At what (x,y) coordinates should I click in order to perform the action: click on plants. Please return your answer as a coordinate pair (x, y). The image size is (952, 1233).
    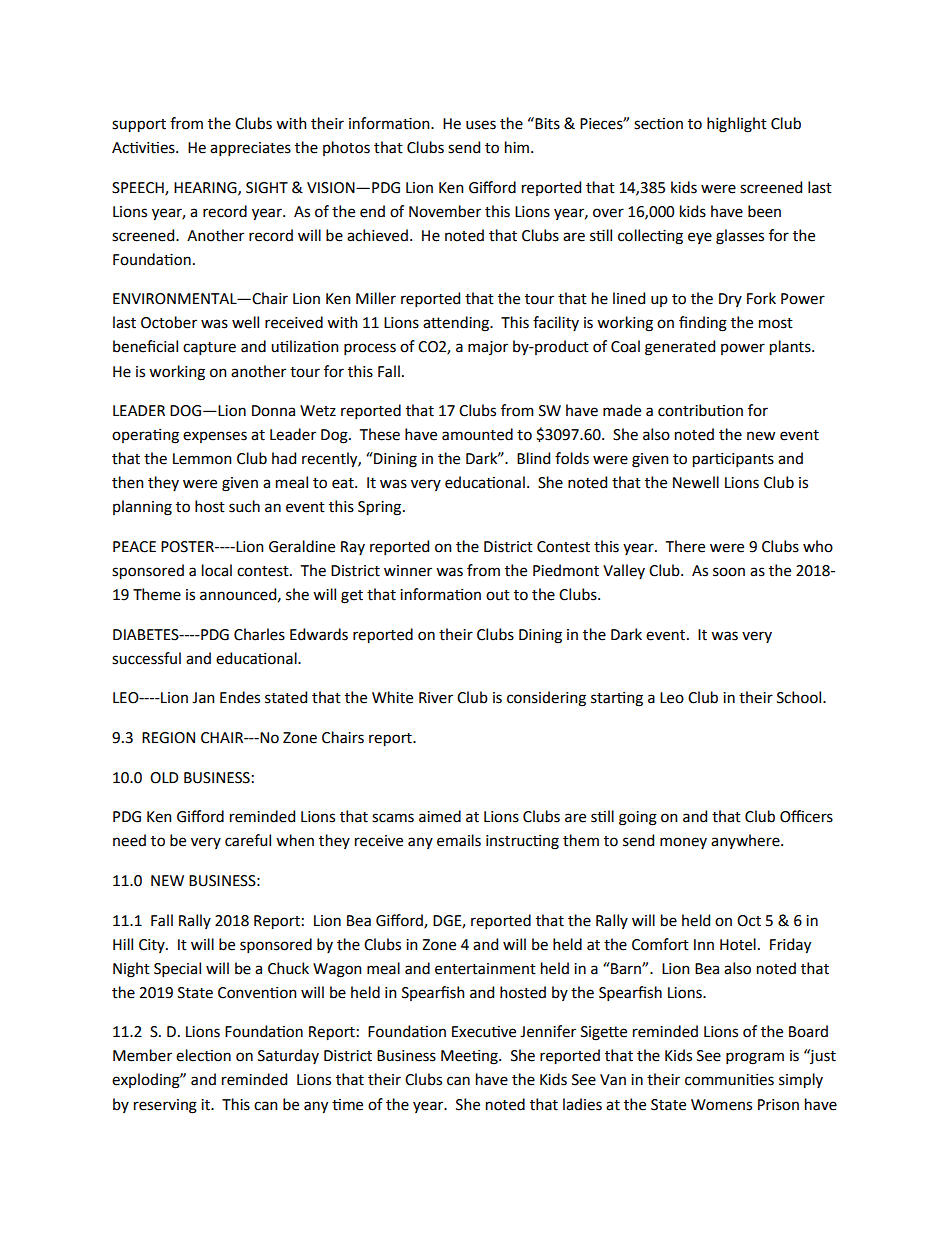
    Looking at the image, I should click on (791, 348).
